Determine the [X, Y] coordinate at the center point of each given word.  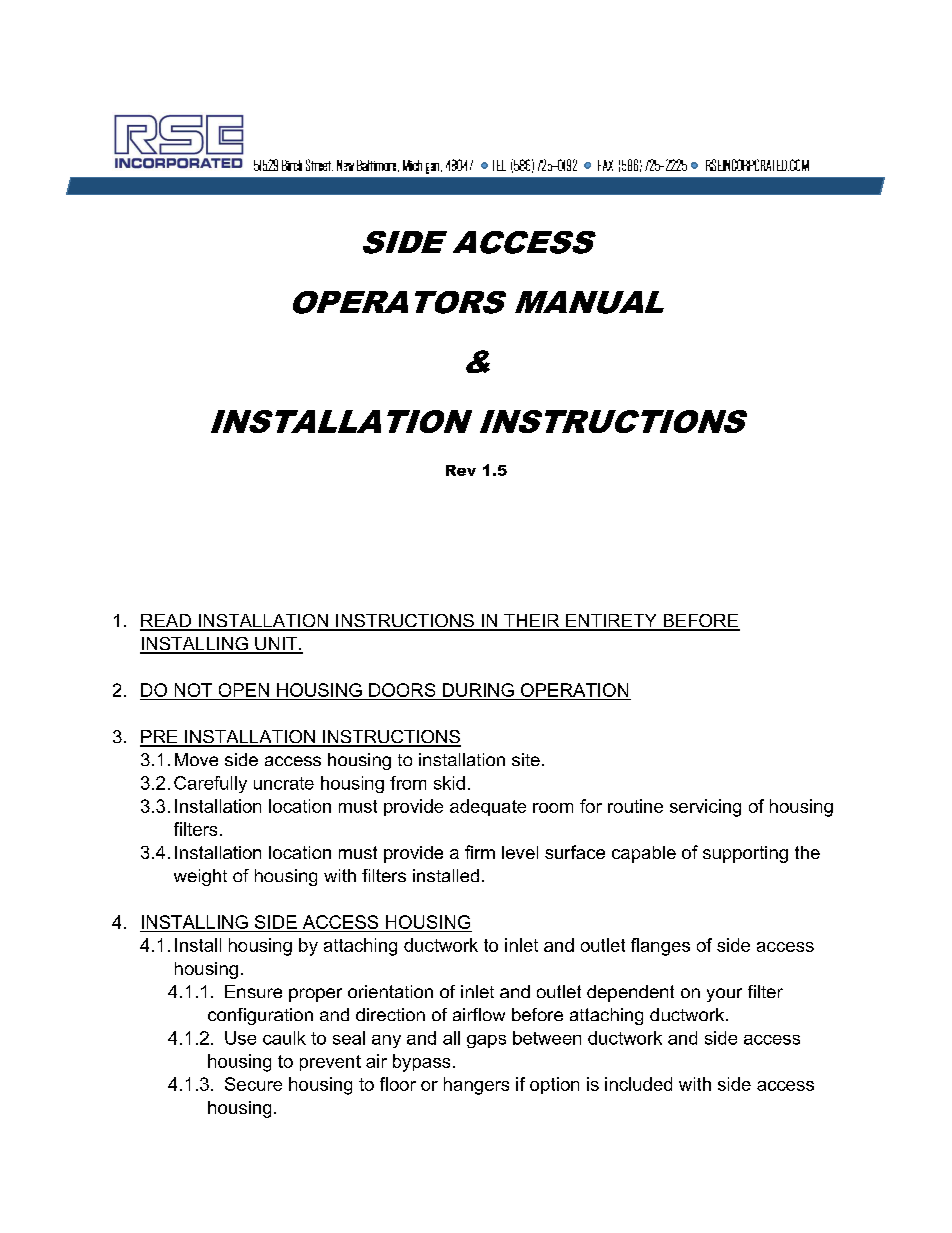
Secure [253, 1084]
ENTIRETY [611, 622]
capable [644, 854]
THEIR [532, 622]
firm [480, 852]
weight [200, 877]
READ [166, 622]
